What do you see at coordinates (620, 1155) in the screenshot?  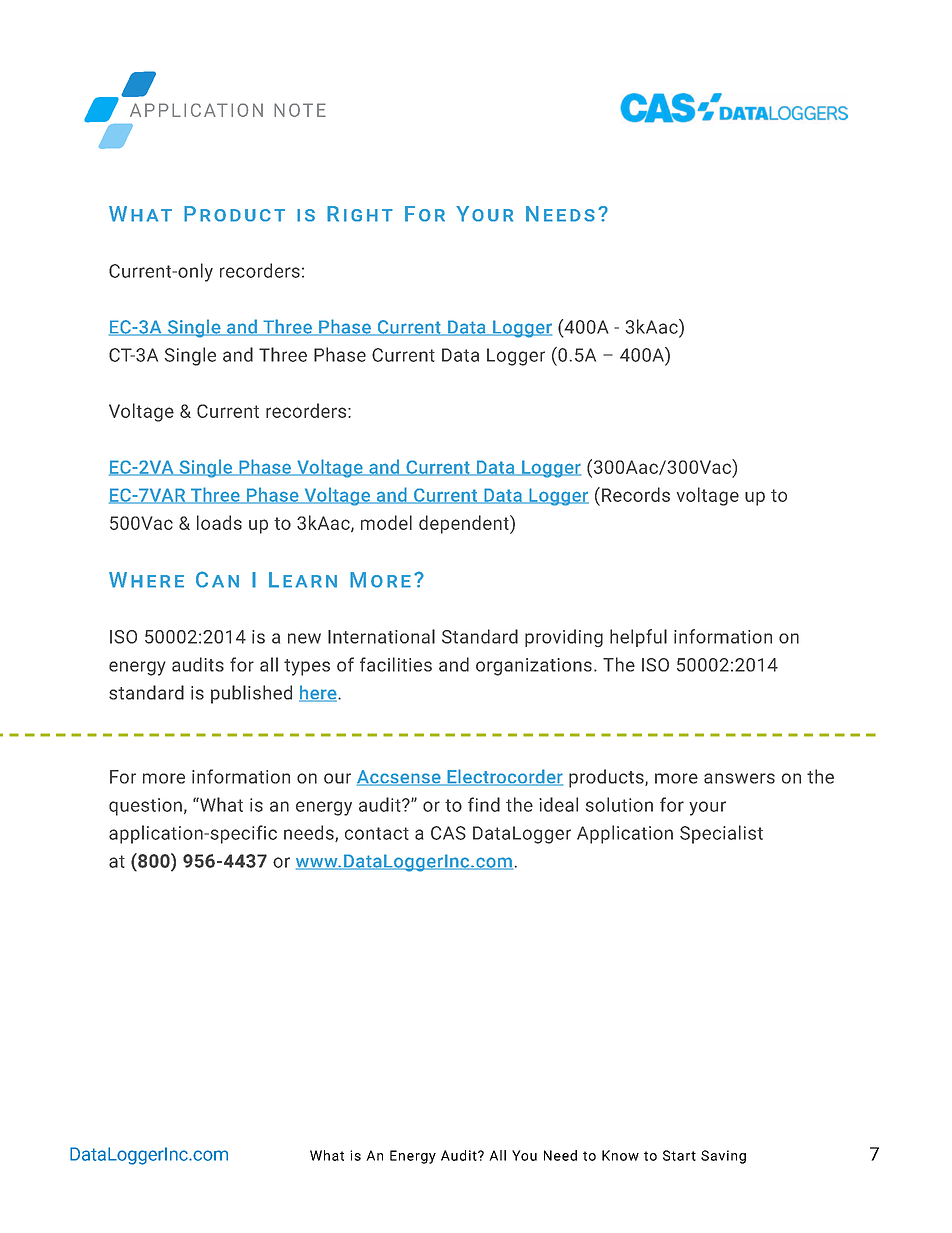 I see `Know` at bounding box center [620, 1155].
